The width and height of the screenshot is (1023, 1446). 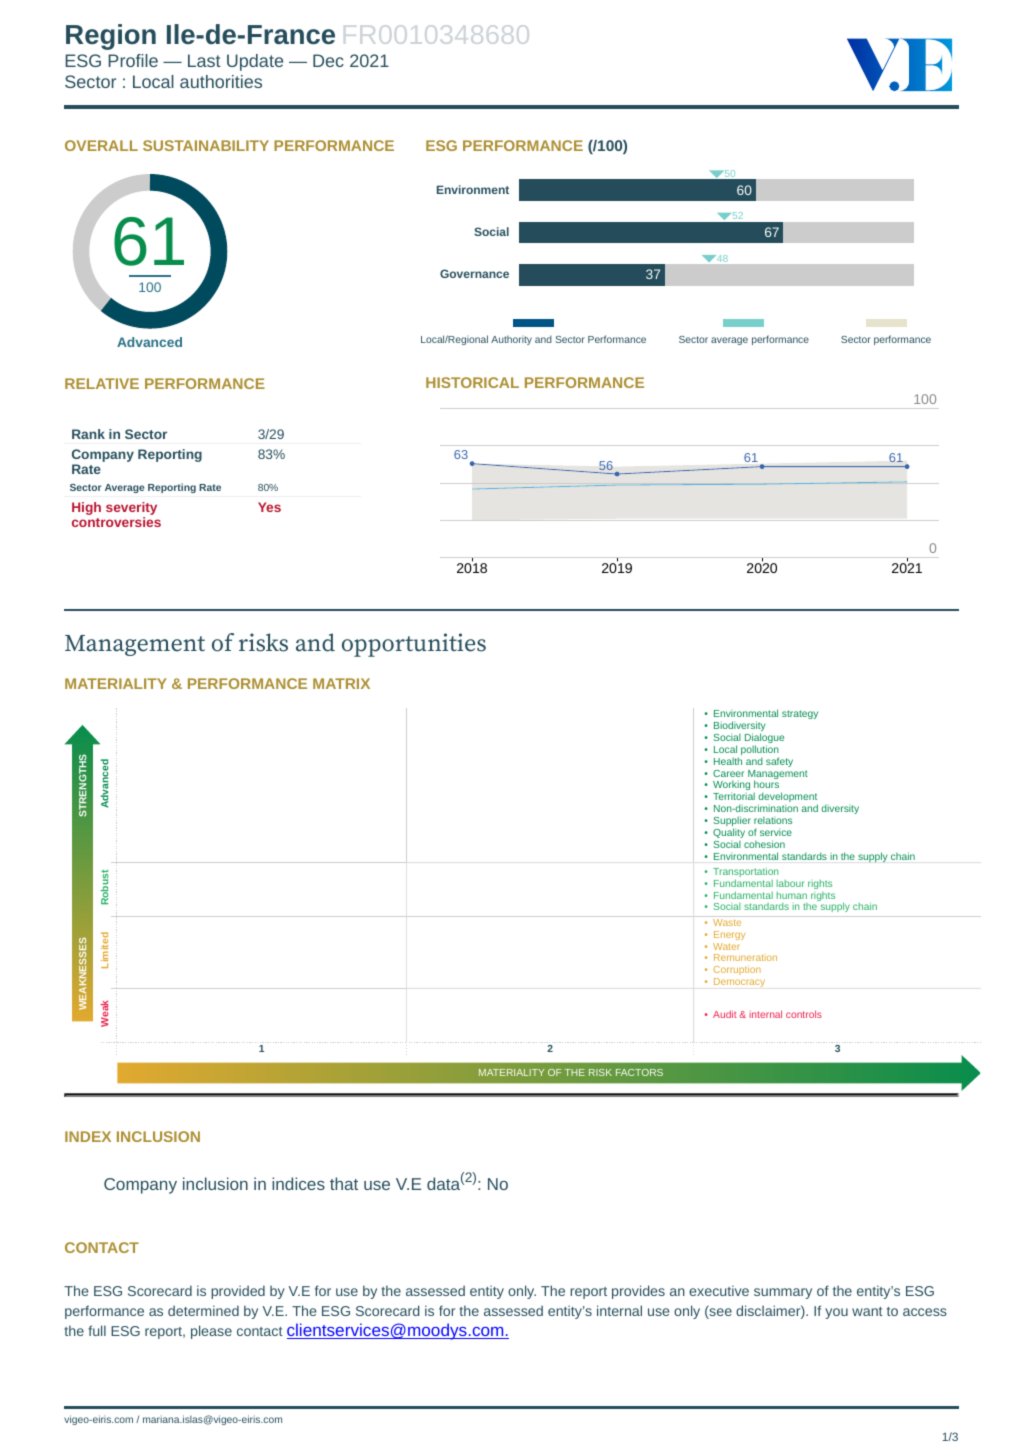 I want to click on determined, so click(x=203, y=1310).
